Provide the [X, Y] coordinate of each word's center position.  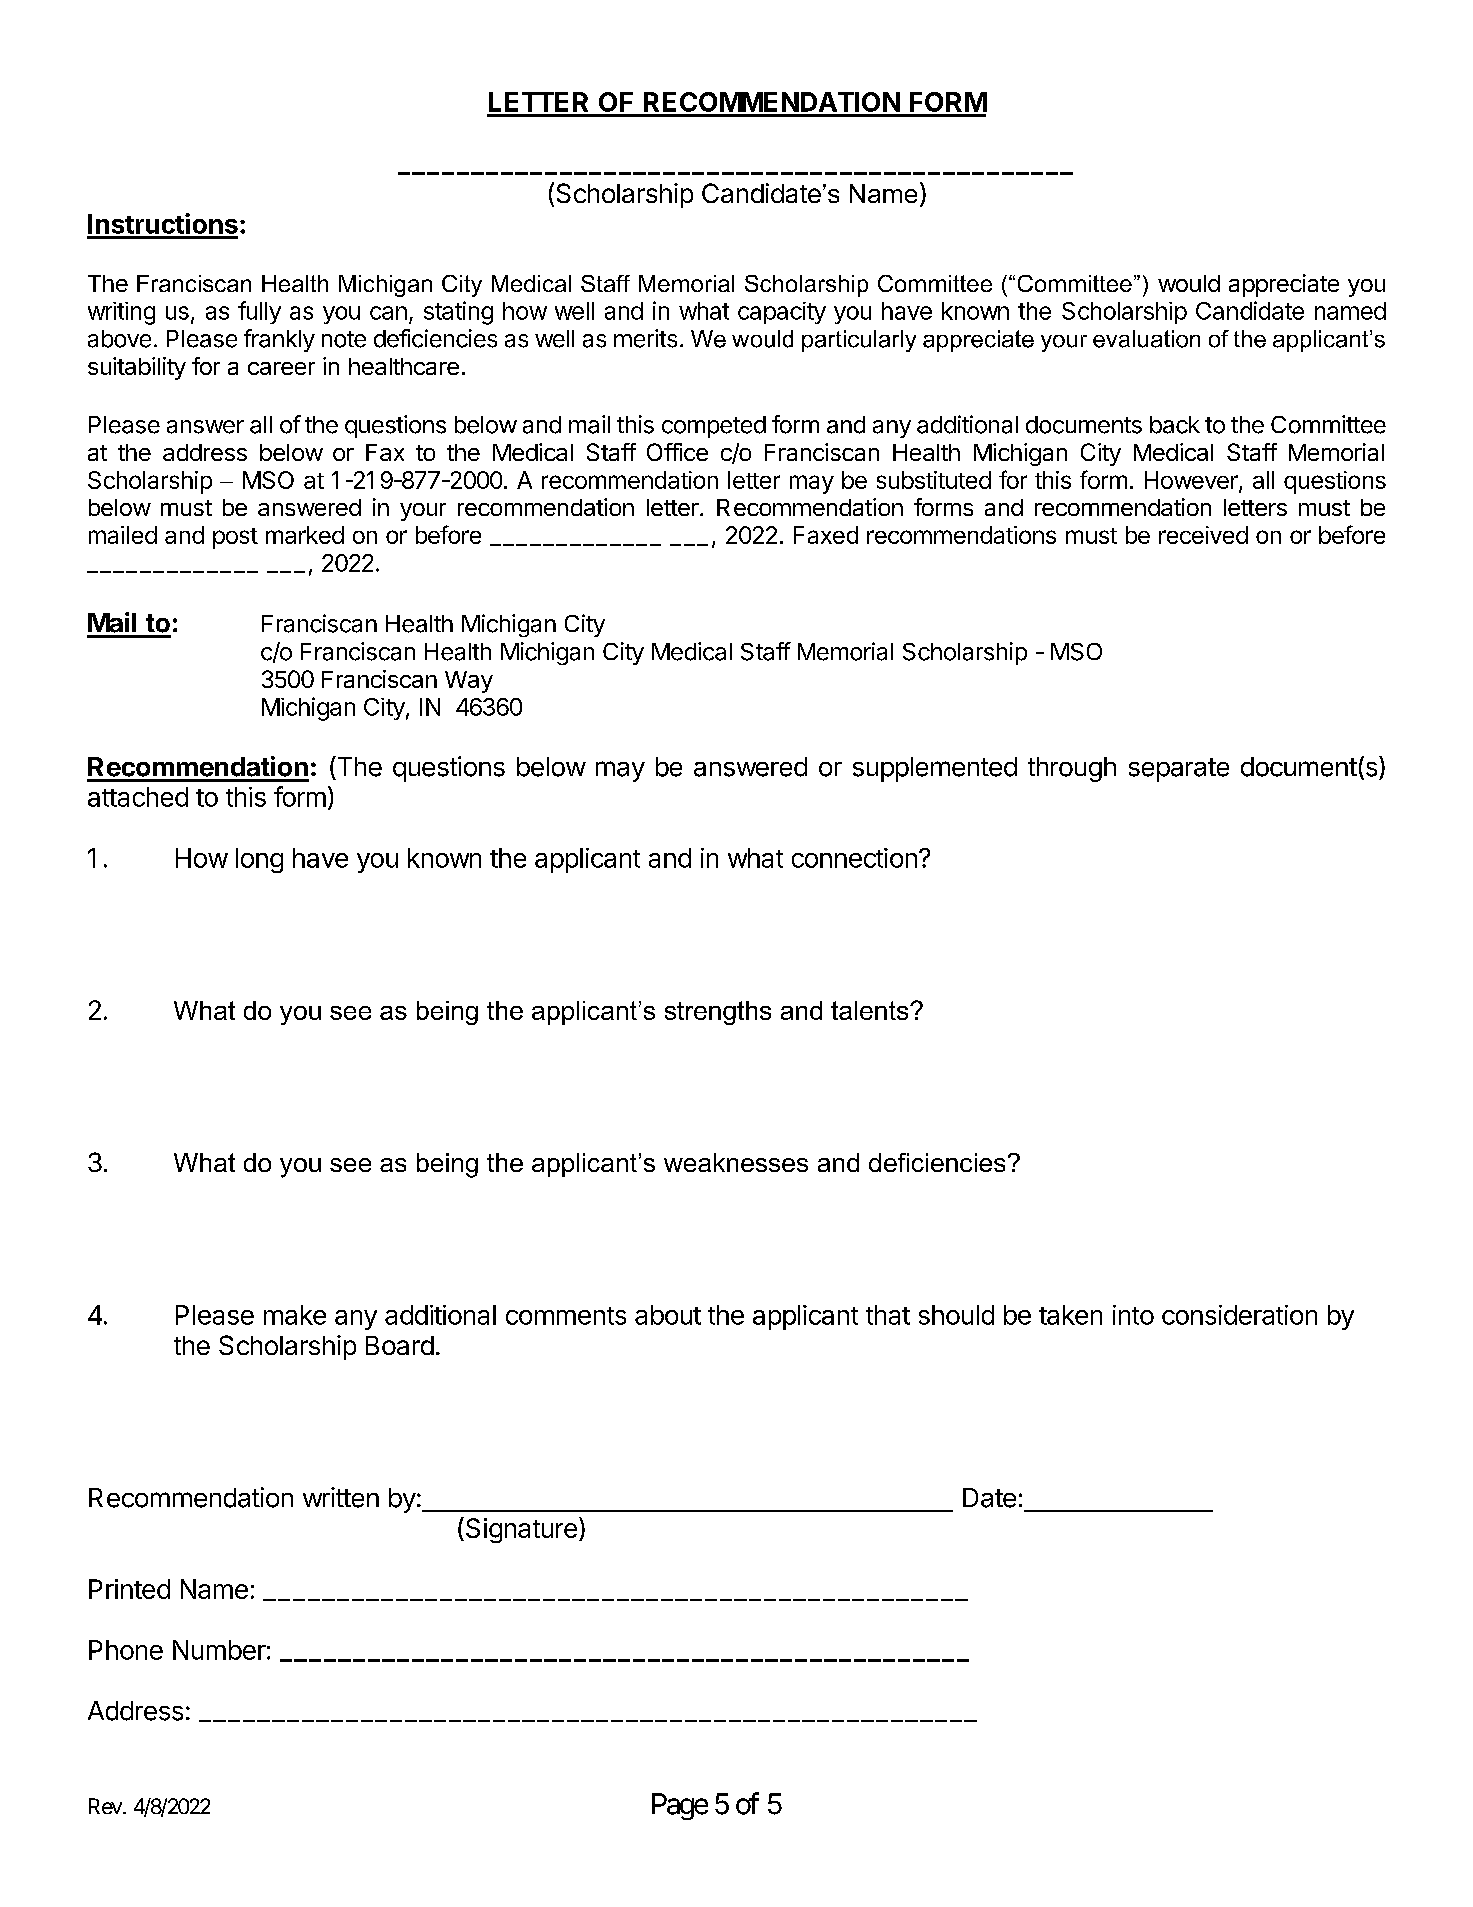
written [341, 1497]
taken [1070, 1315]
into [1133, 1315]
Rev [105, 1806]
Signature [520, 1530]
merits [645, 338]
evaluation [1146, 339]
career [281, 368]
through [1072, 769]
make [295, 1315]
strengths [718, 1013]
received [1203, 535]
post [235, 538]
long [259, 860]
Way [469, 682]
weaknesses [736, 1162]
